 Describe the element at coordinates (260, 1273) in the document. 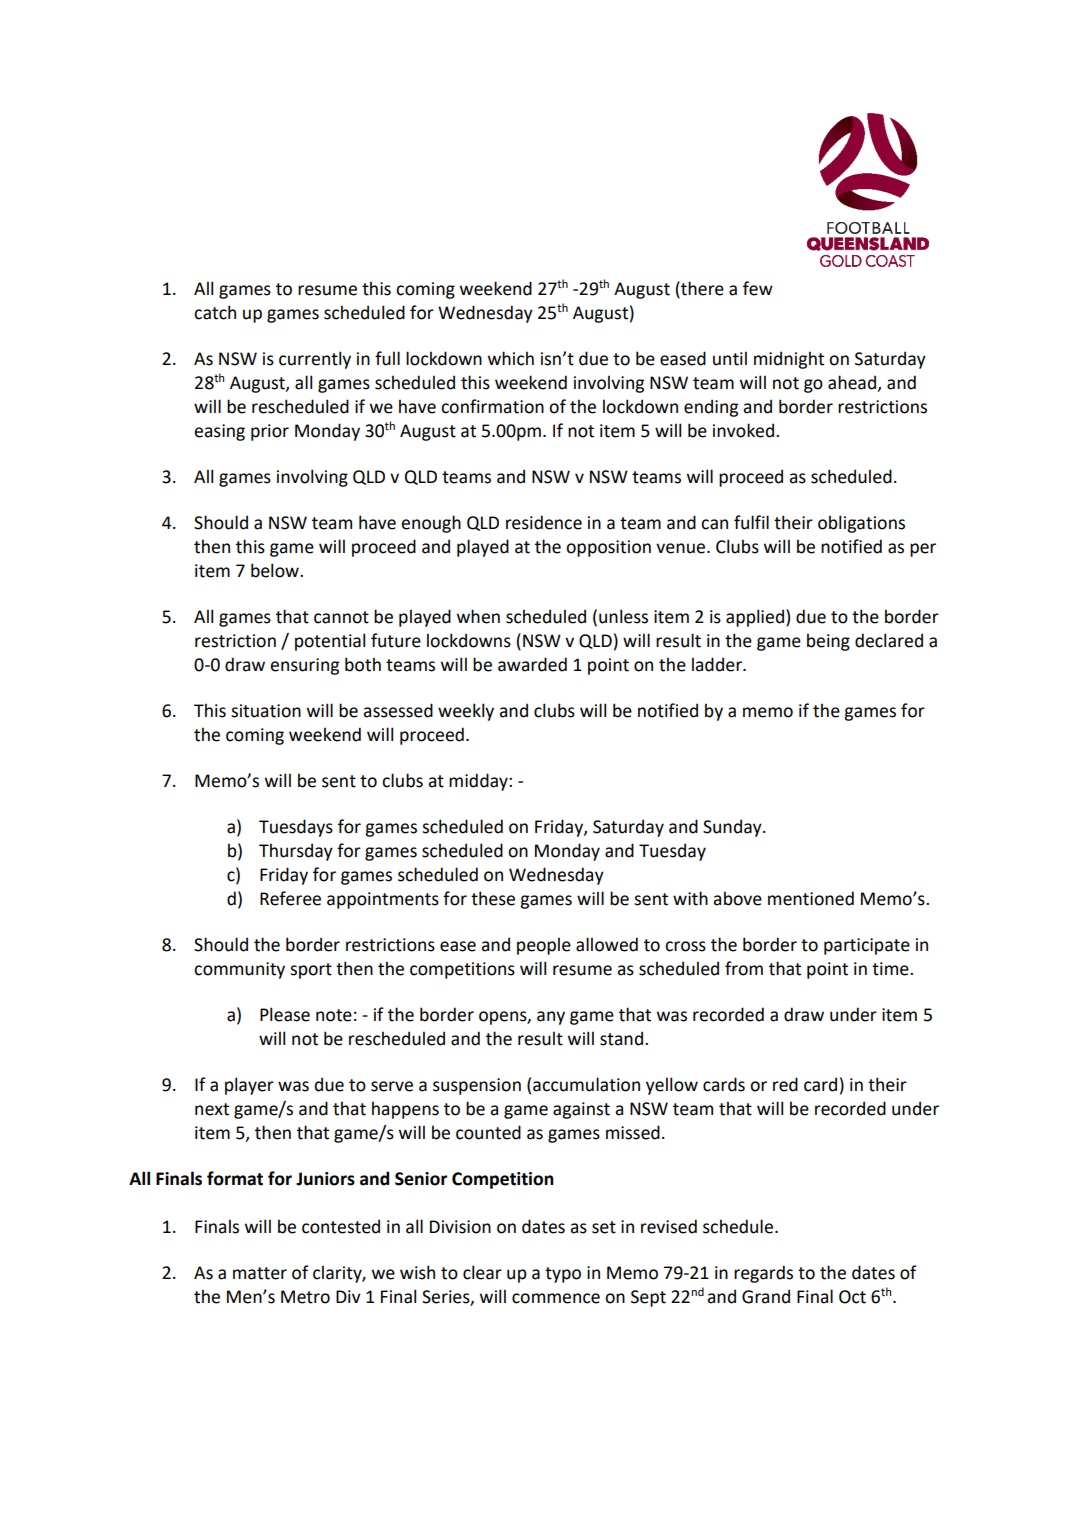

I see `matter` at that location.
